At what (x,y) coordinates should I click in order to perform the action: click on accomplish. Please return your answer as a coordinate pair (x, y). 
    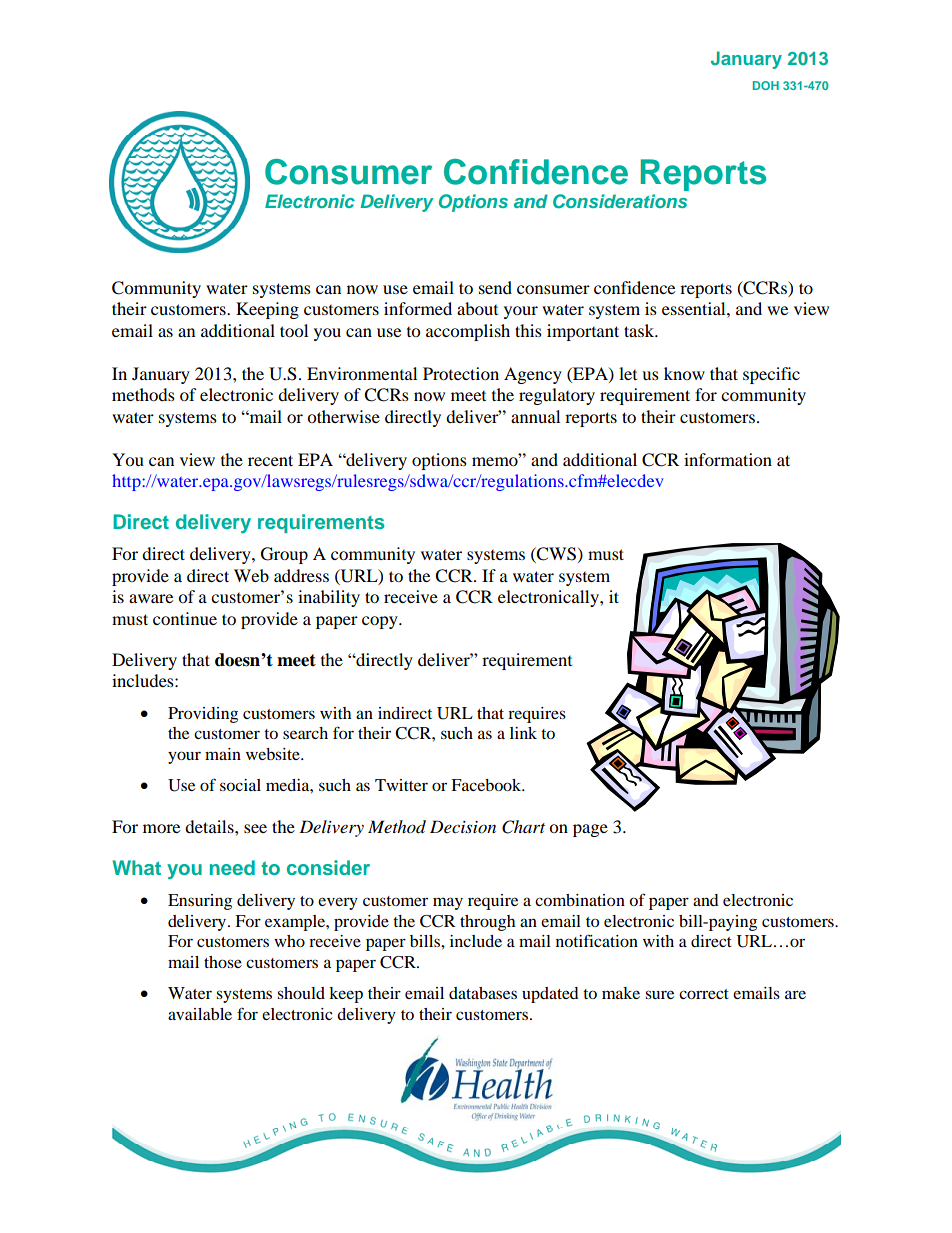
    Looking at the image, I should click on (468, 332).
